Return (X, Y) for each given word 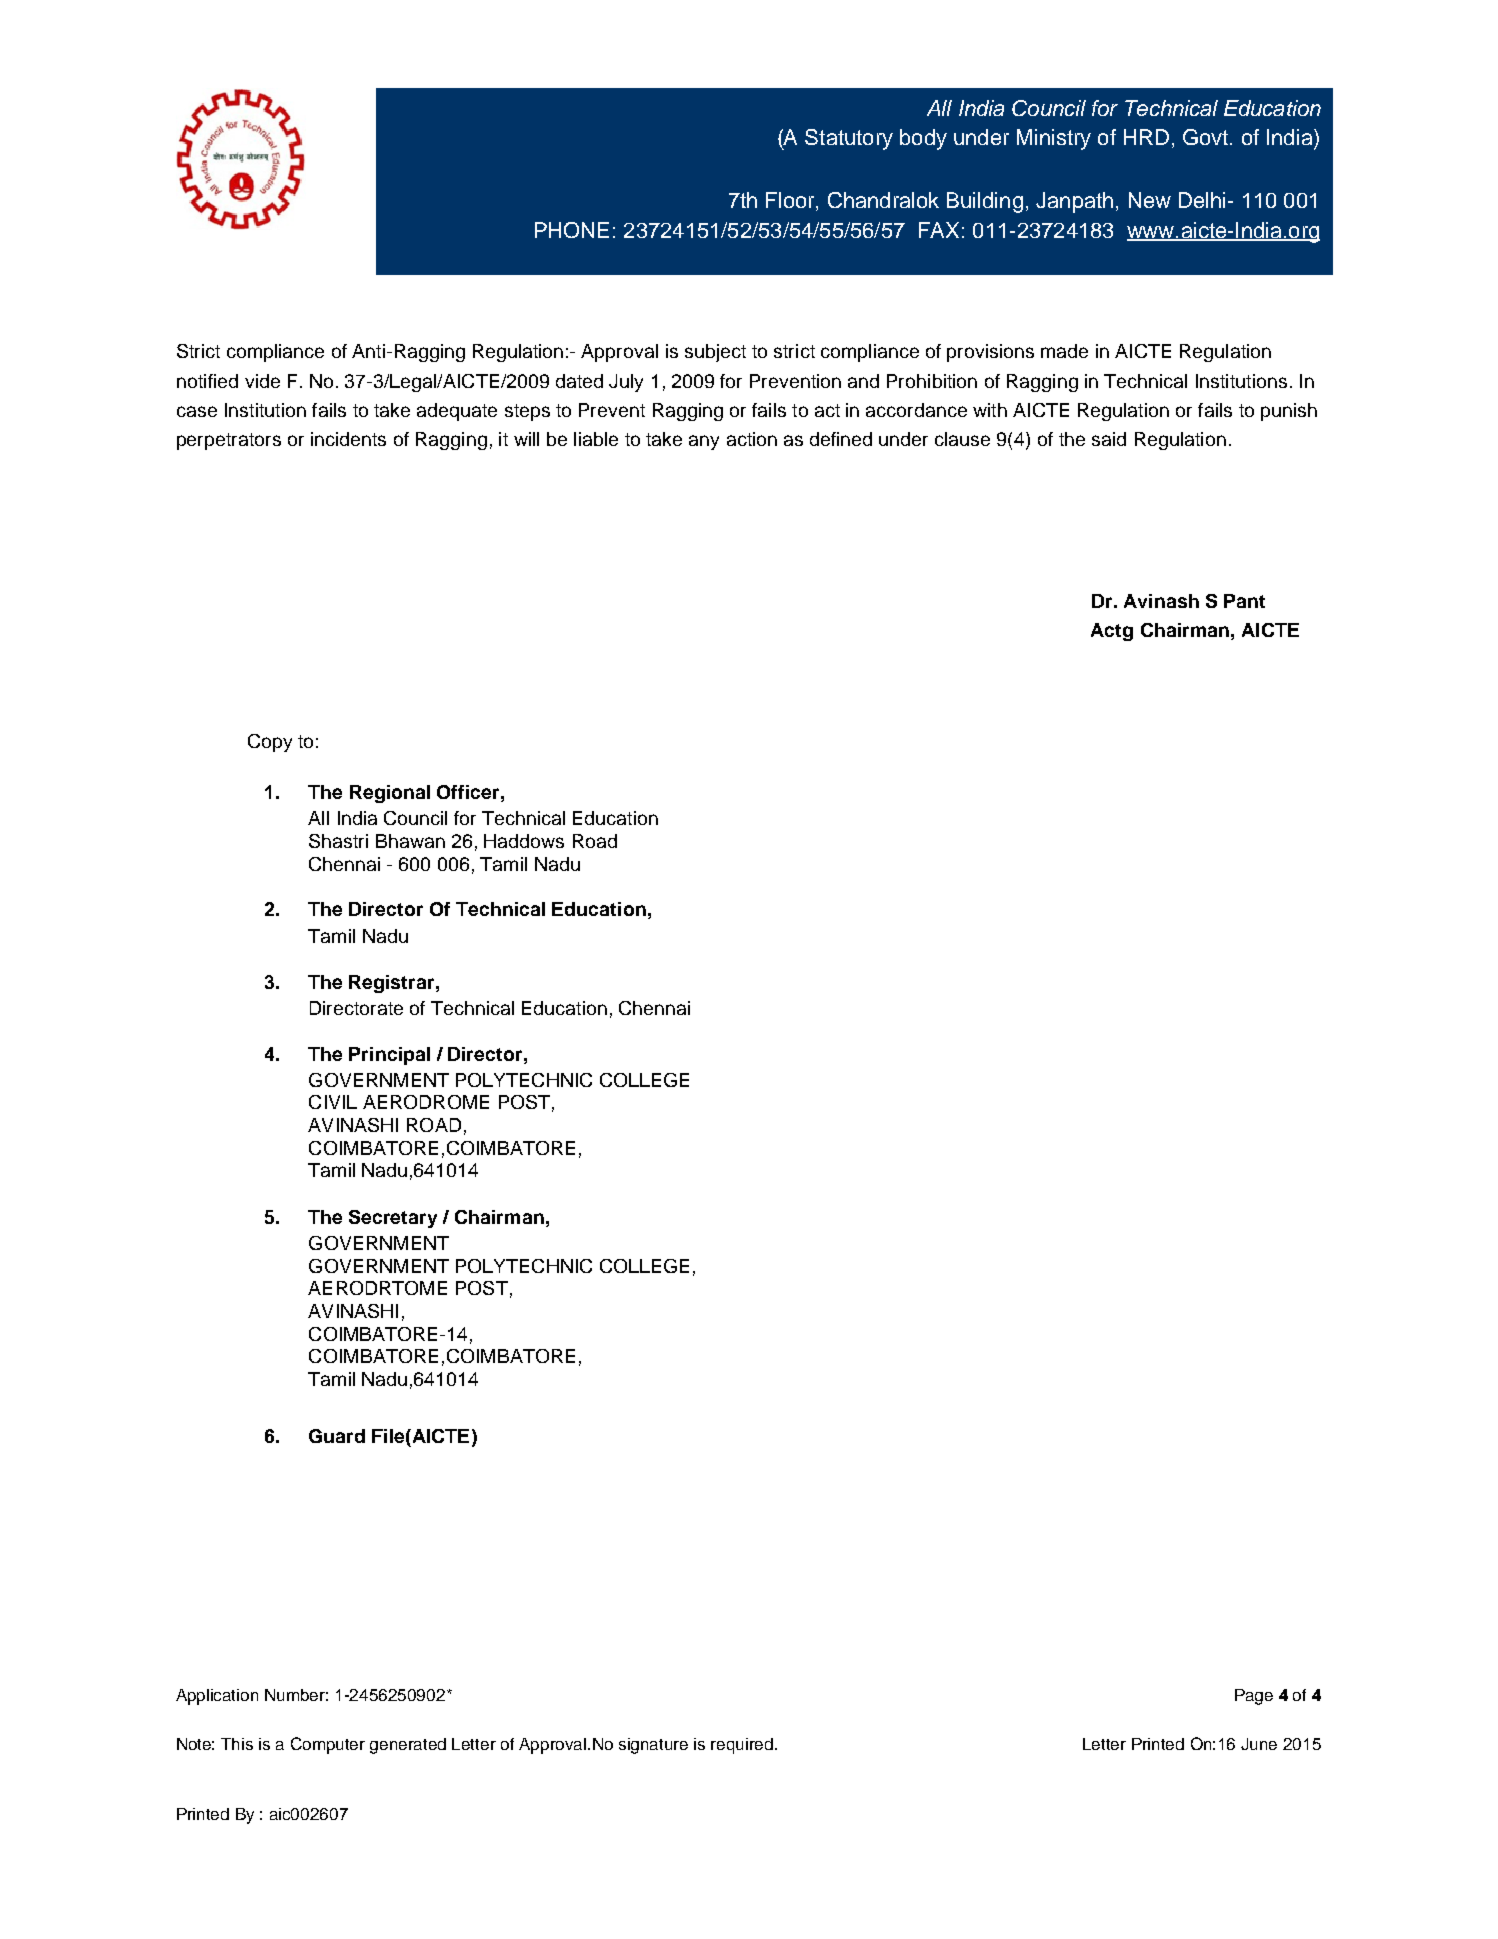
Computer (328, 1745)
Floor (791, 201)
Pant (1244, 601)
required (743, 1746)
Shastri (338, 841)
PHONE (572, 230)
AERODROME (426, 1102)
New (1150, 200)
